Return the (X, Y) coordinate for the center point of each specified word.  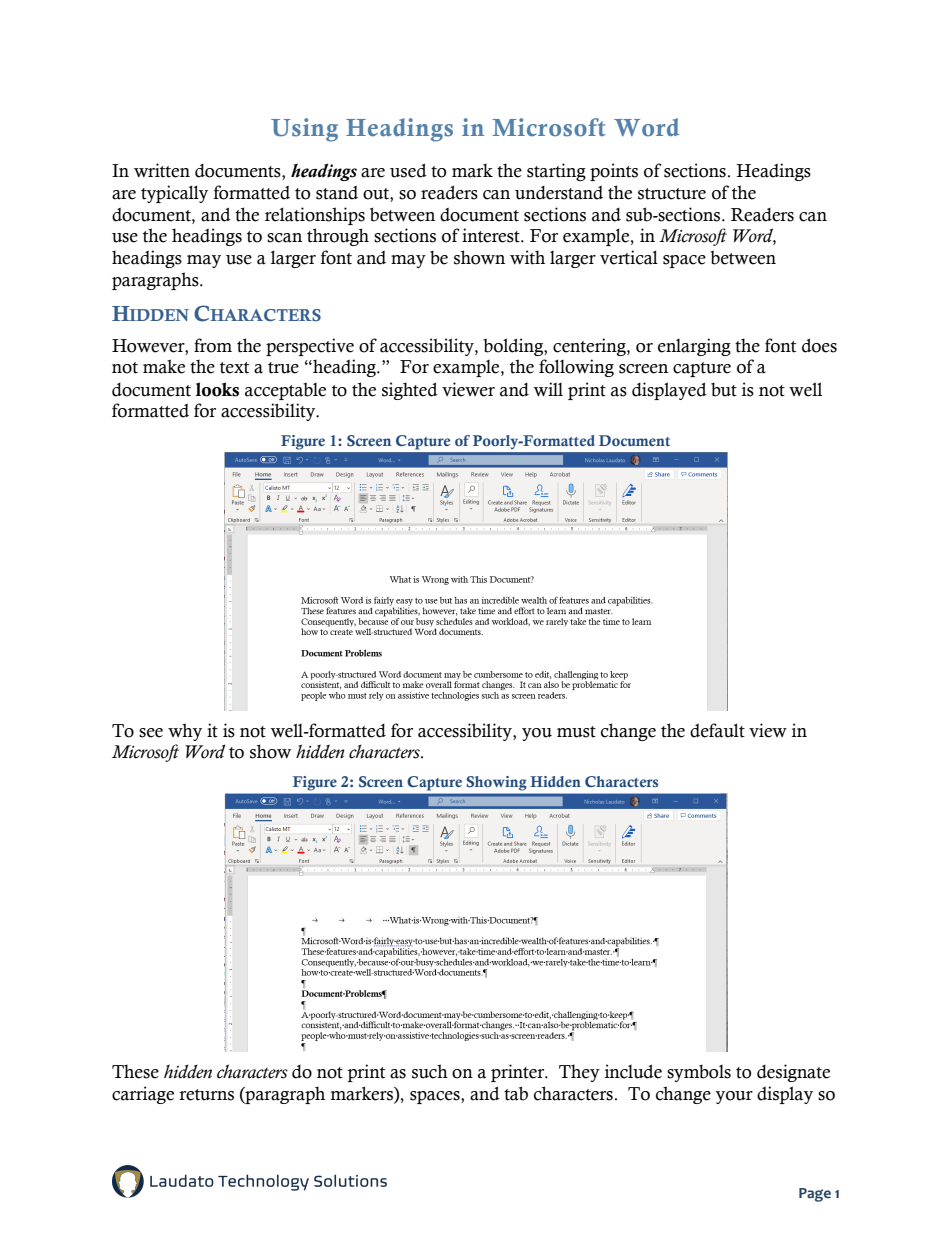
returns (206, 1095)
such (430, 1071)
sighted (410, 391)
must (576, 732)
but (724, 390)
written (162, 170)
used (408, 170)
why (185, 732)
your (734, 1097)
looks (217, 389)
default (717, 730)
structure (672, 194)
